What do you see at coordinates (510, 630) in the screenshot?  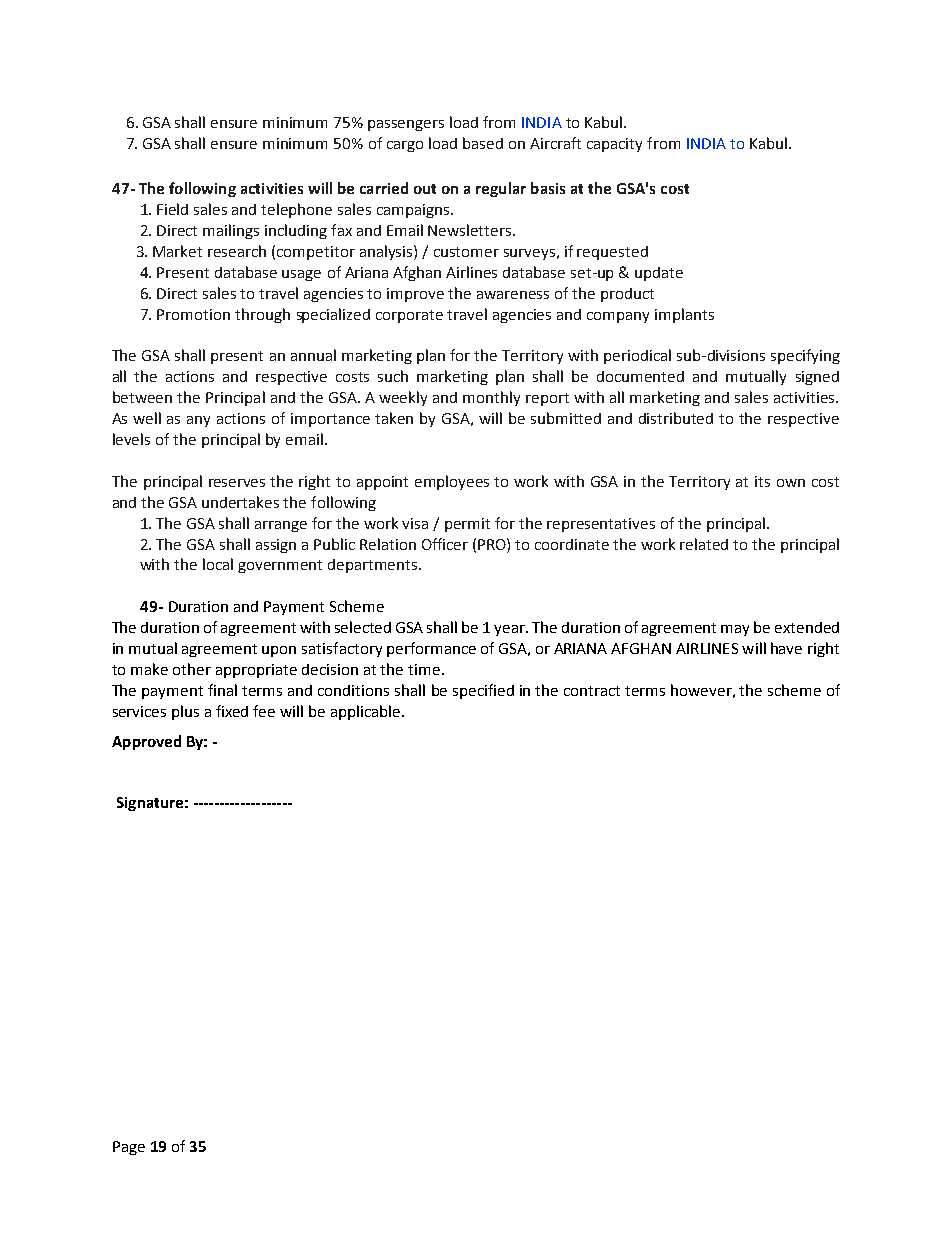 I see `year` at bounding box center [510, 630].
